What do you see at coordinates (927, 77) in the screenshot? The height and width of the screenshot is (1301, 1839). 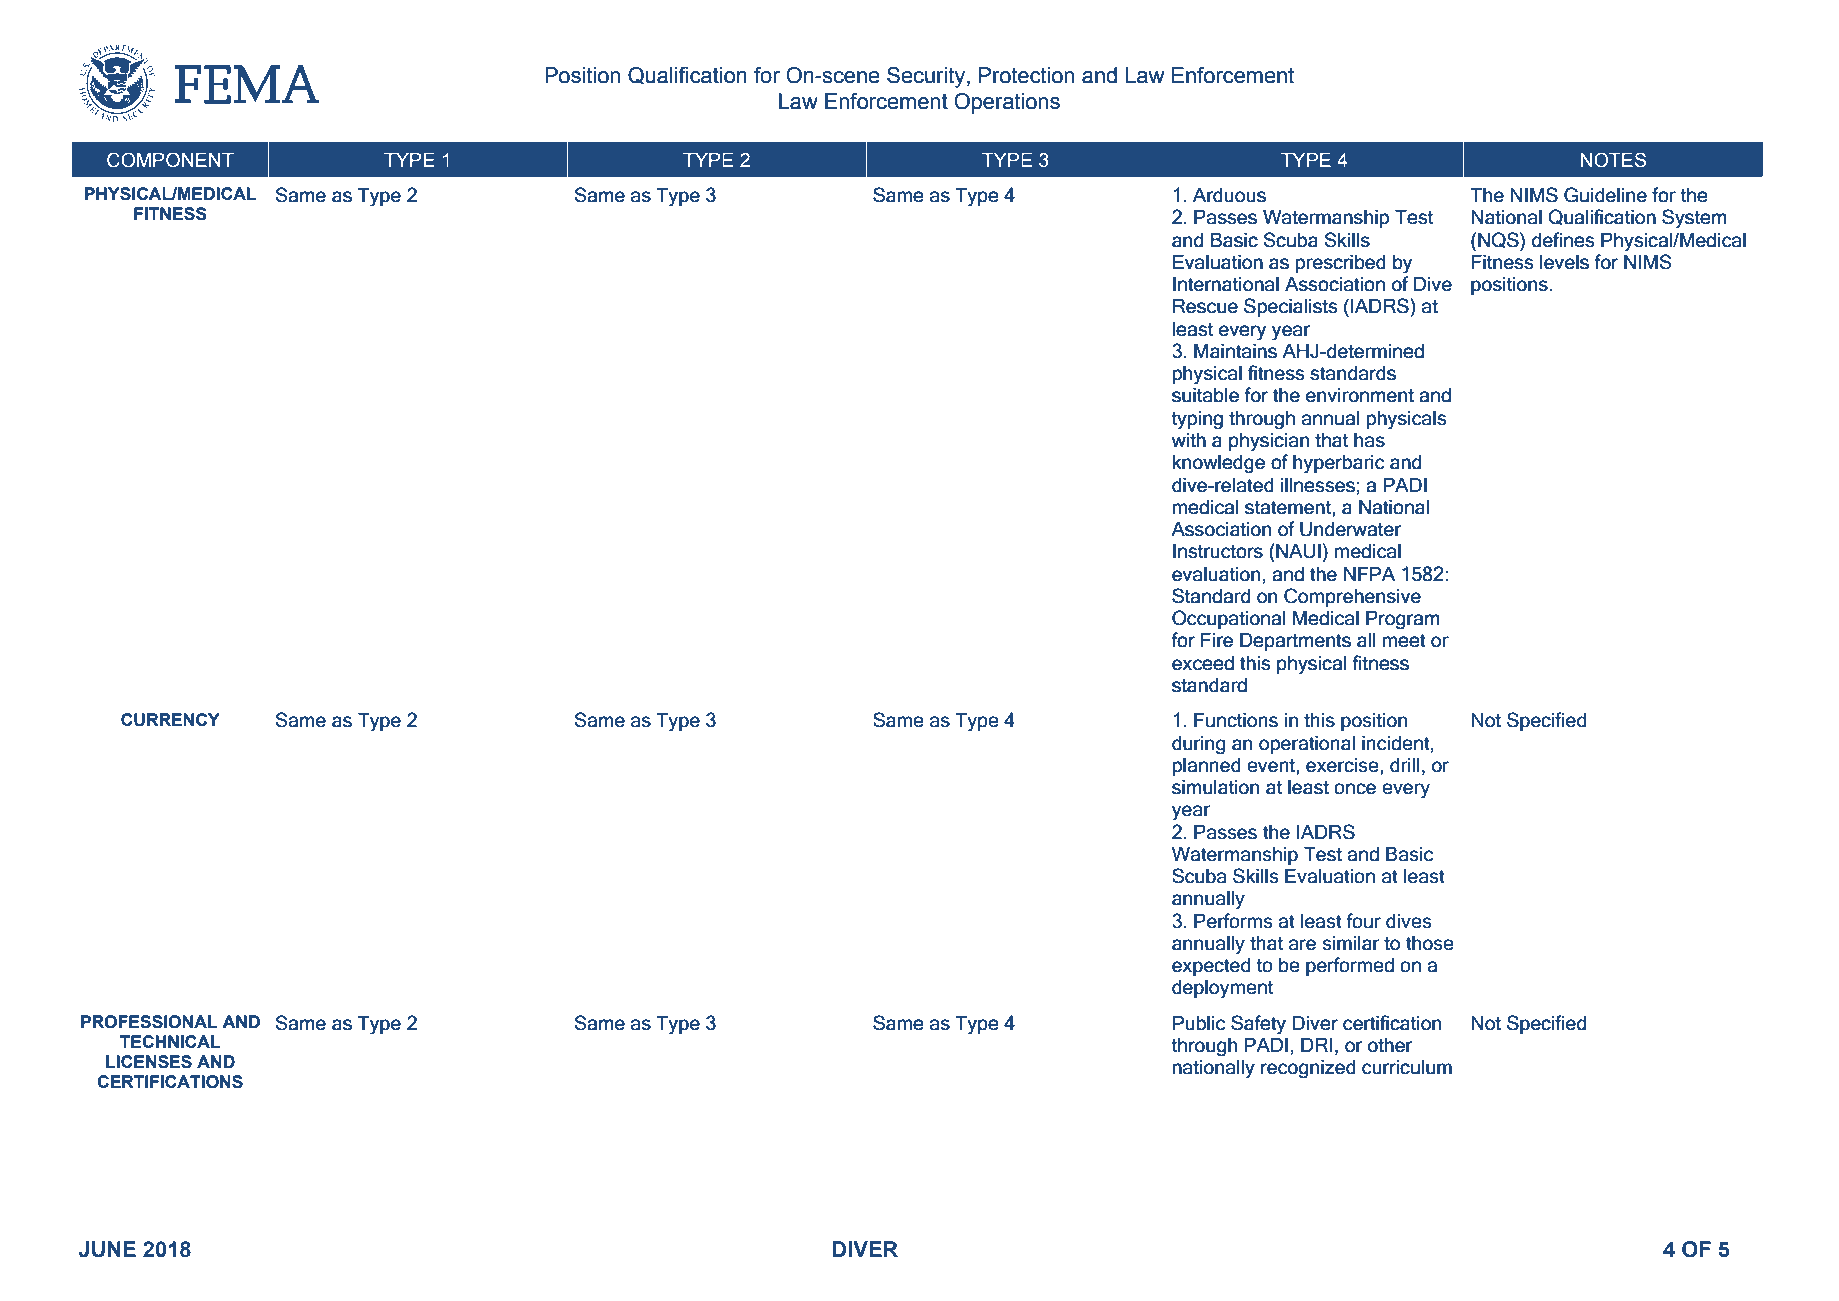 I see `Security` at bounding box center [927, 77].
